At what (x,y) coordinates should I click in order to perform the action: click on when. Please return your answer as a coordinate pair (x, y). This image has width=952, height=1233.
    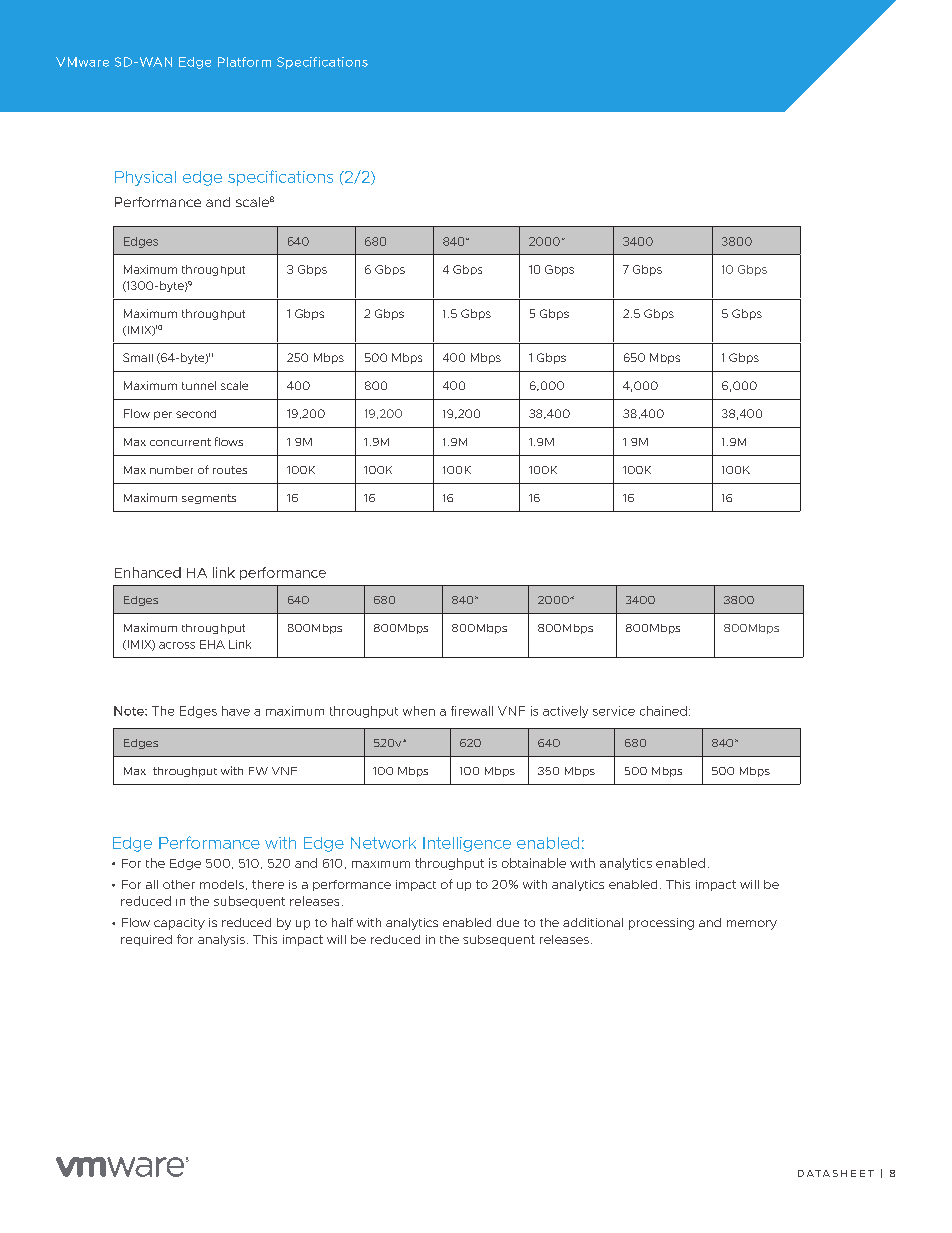
    Looking at the image, I should click on (419, 711).
